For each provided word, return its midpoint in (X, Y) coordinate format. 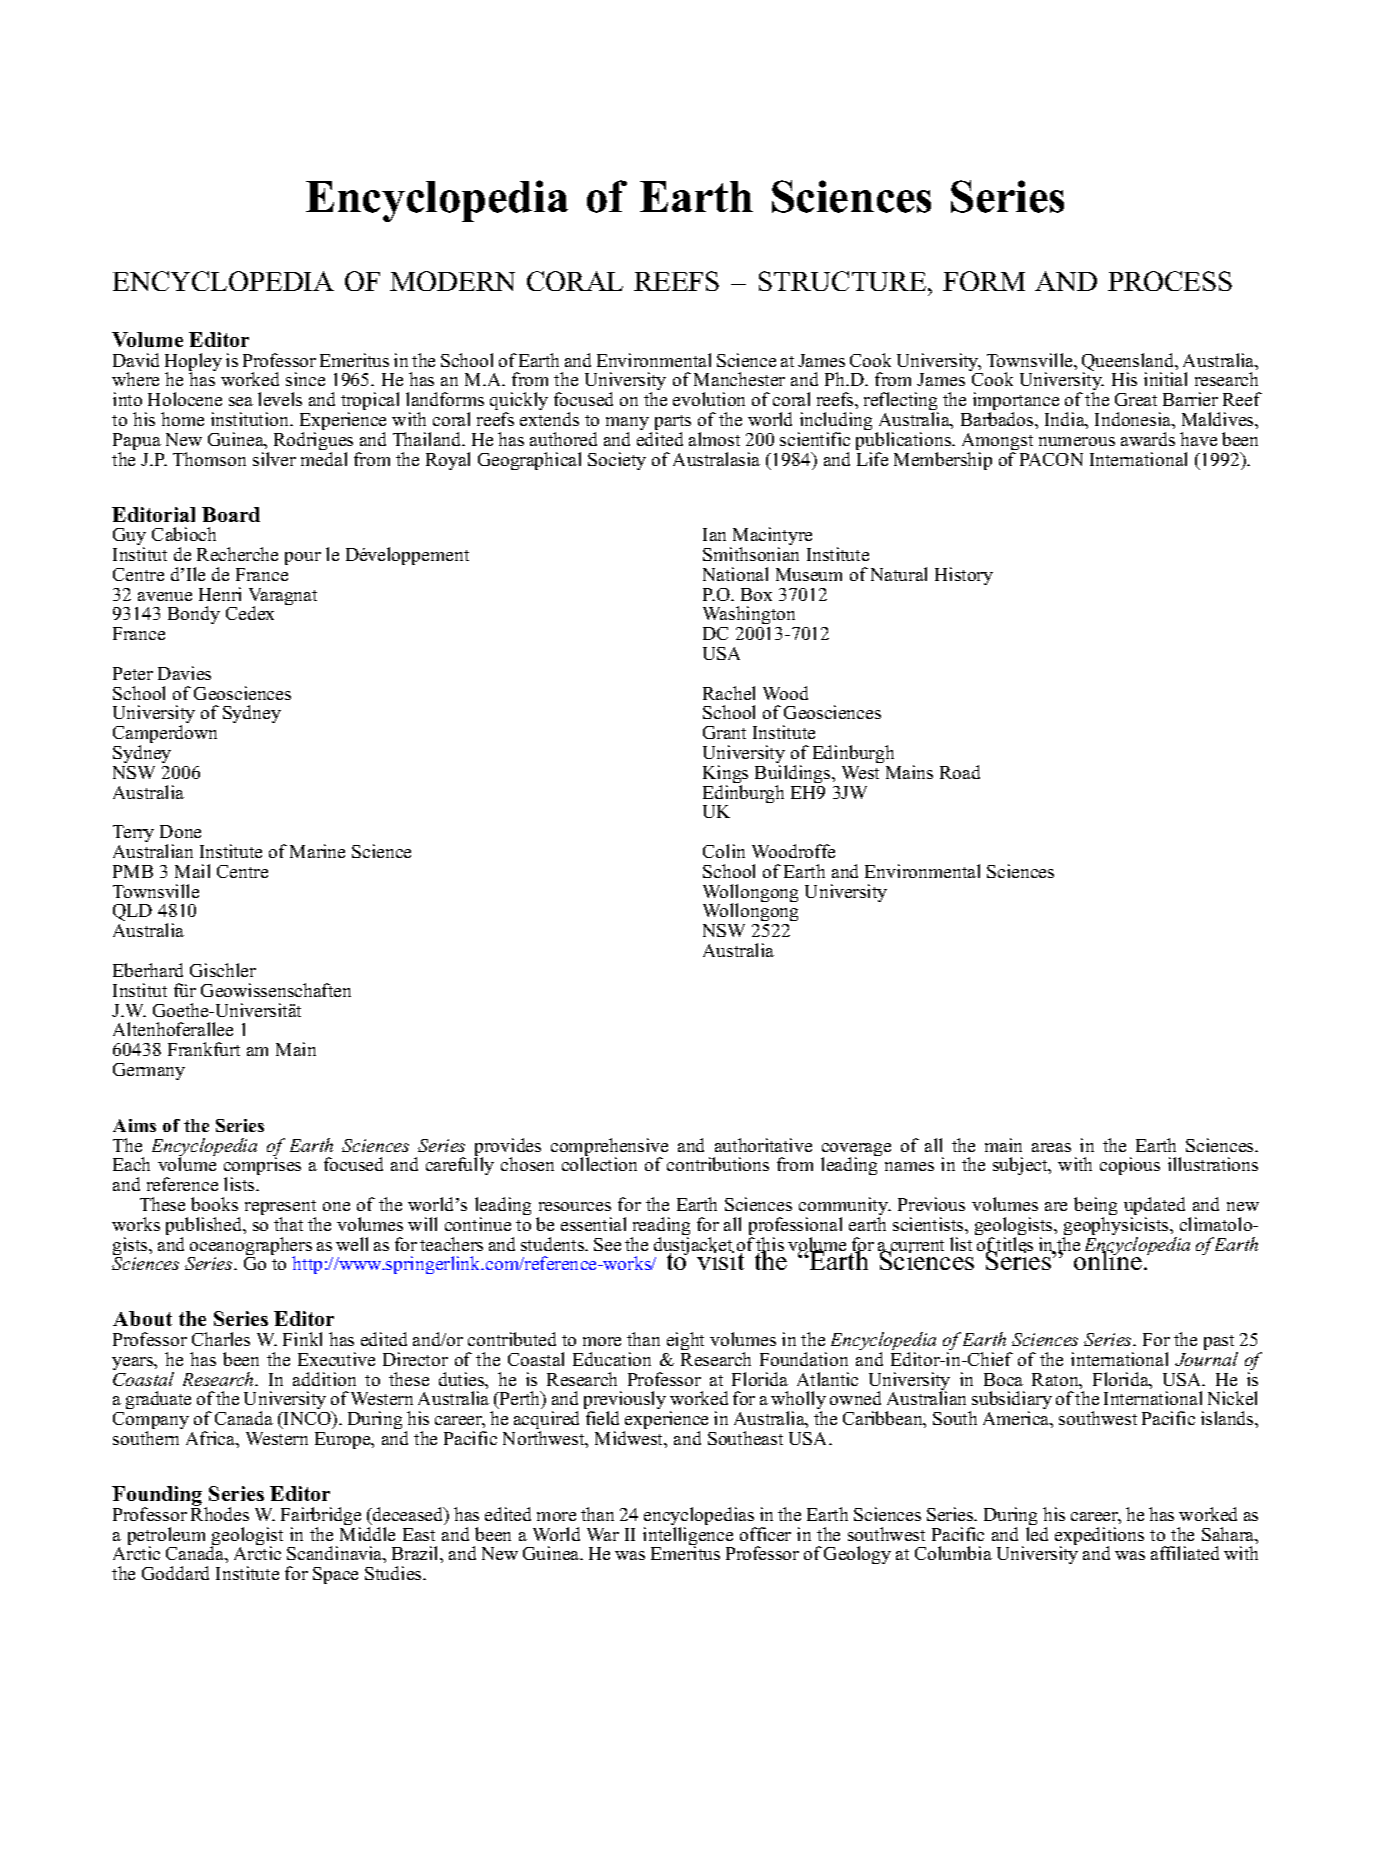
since (305, 379)
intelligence (688, 1537)
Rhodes (220, 1513)
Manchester (739, 379)
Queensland (1129, 363)
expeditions (1099, 1537)
